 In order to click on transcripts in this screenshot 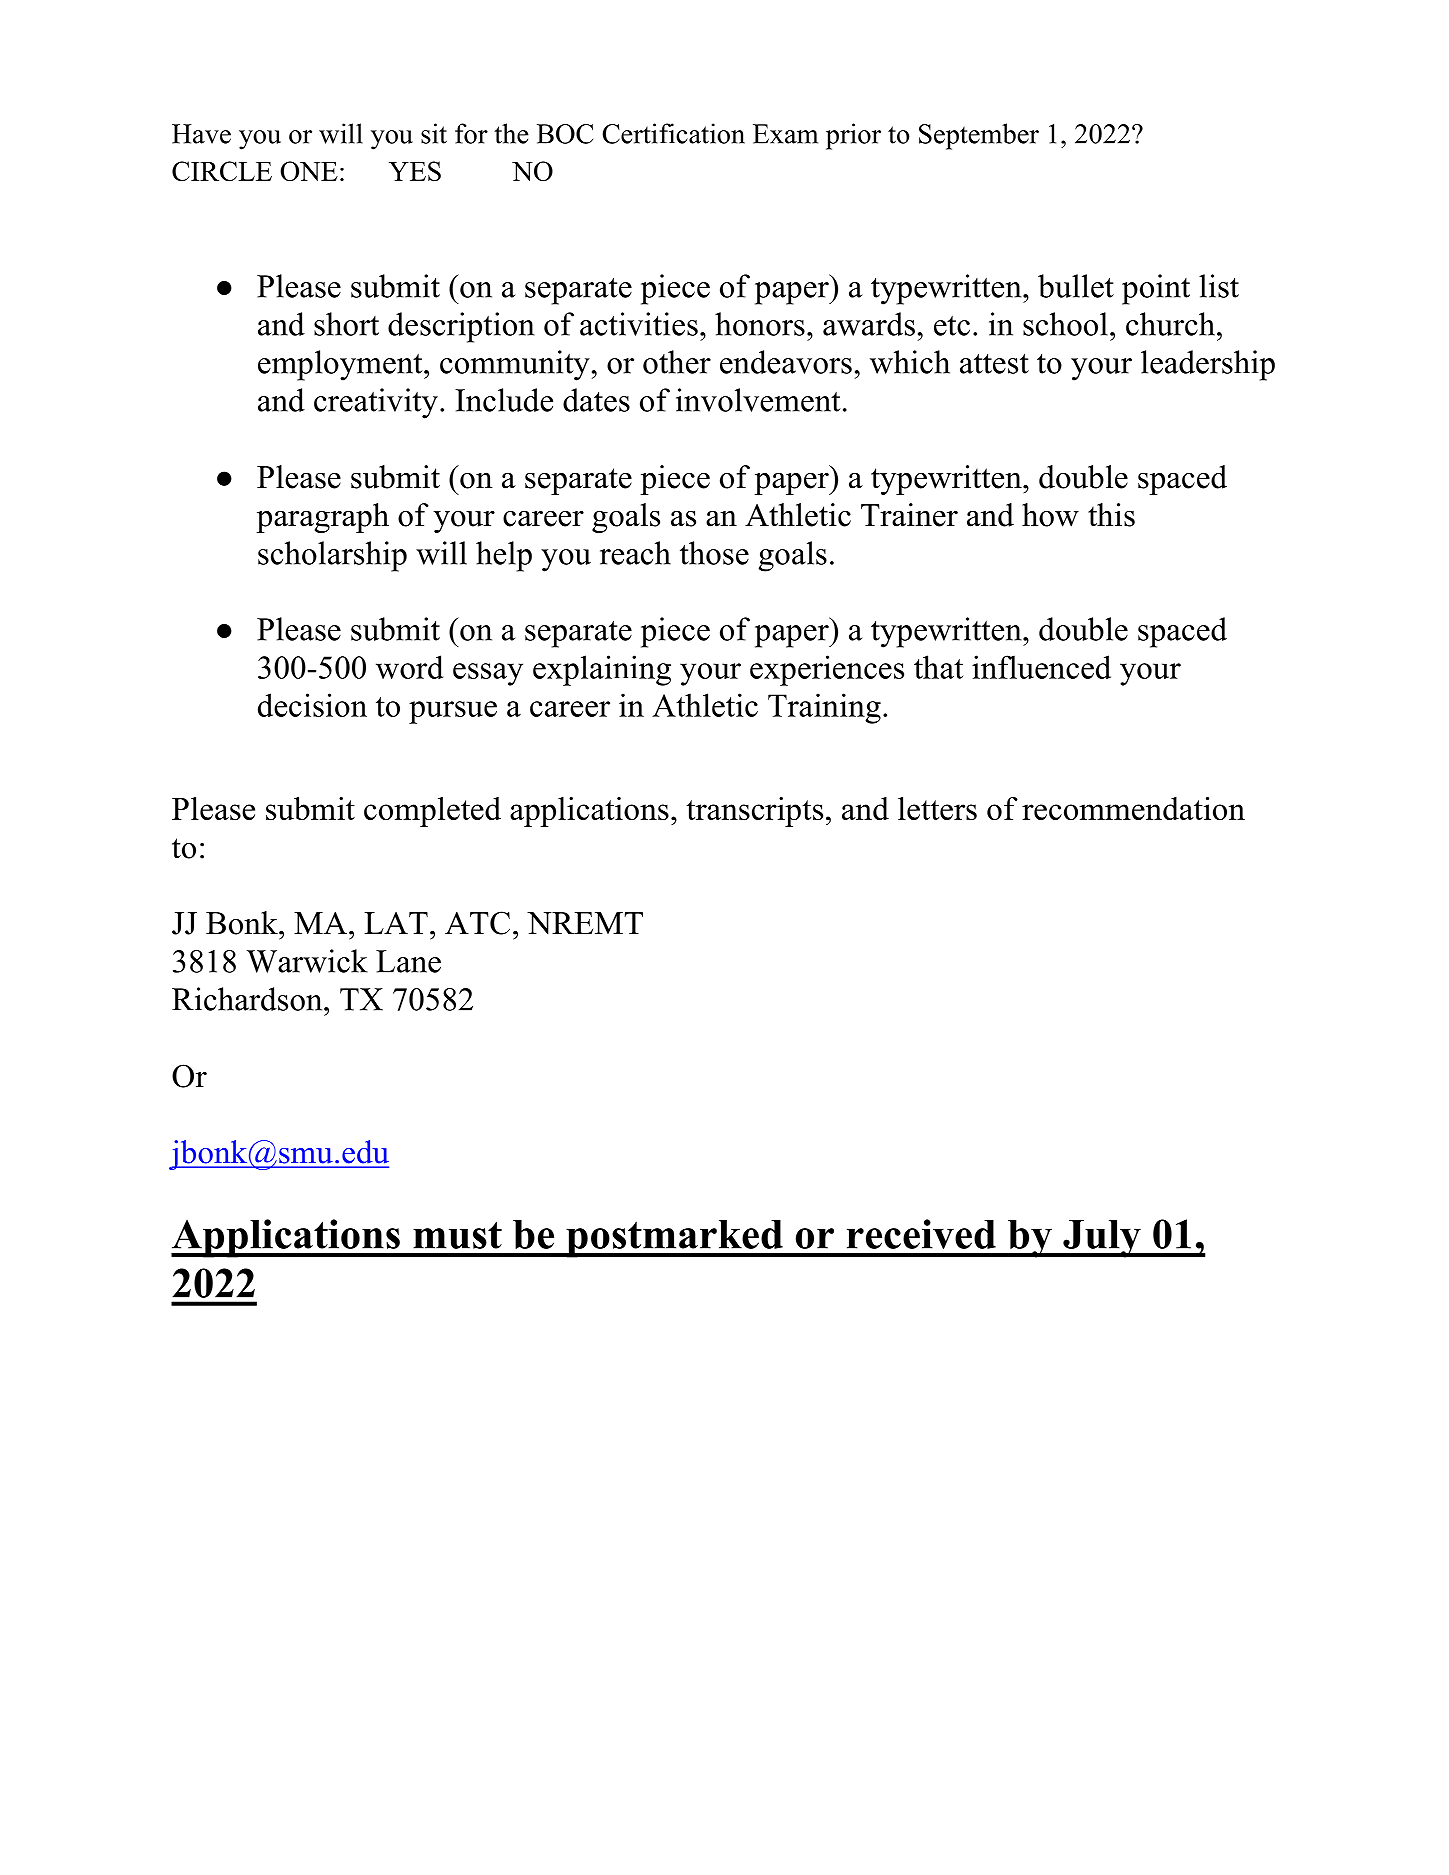, I will do `click(754, 812)`.
